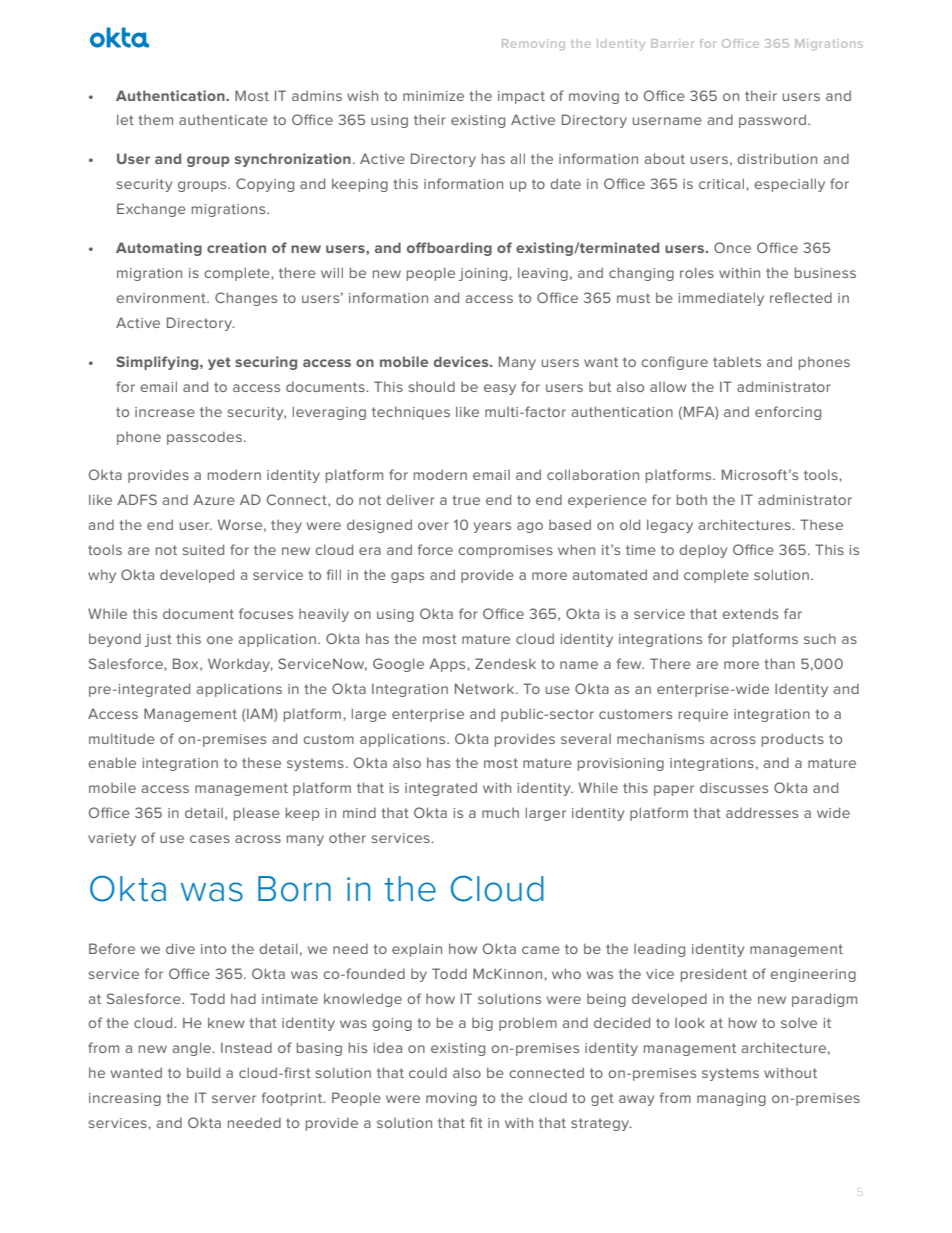 The image size is (952, 1233). What do you see at coordinates (210, 839) in the screenshot?
I see `cases` at bounding box center [210, 839].
